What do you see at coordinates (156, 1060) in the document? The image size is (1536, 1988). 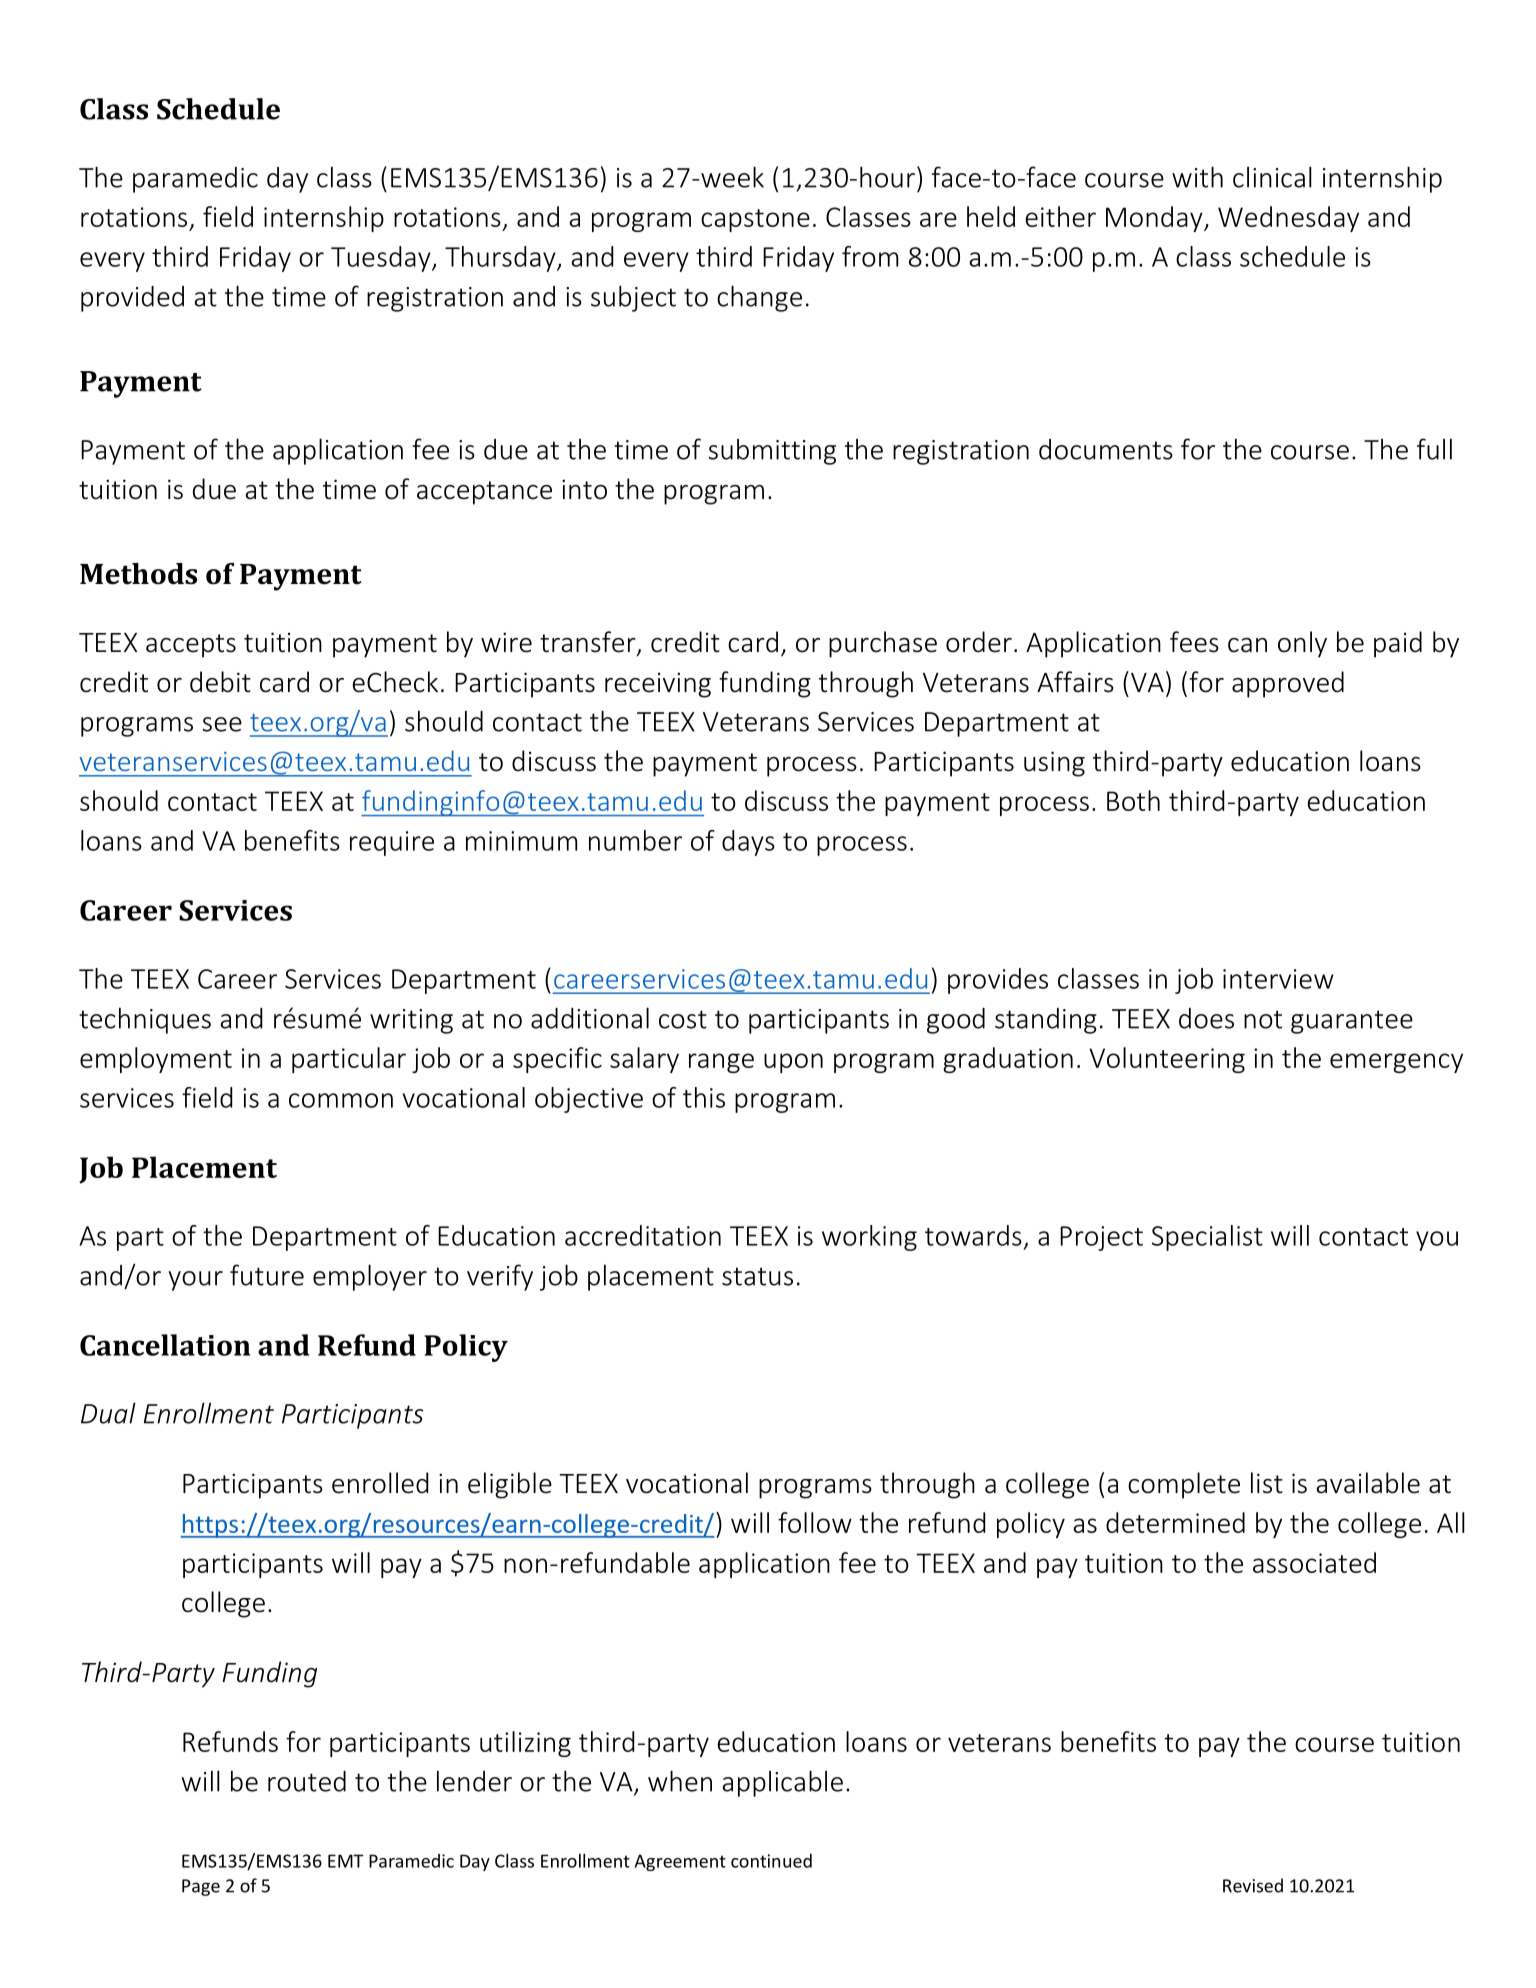 I see `employment` at bounding box center [156, 1060].
